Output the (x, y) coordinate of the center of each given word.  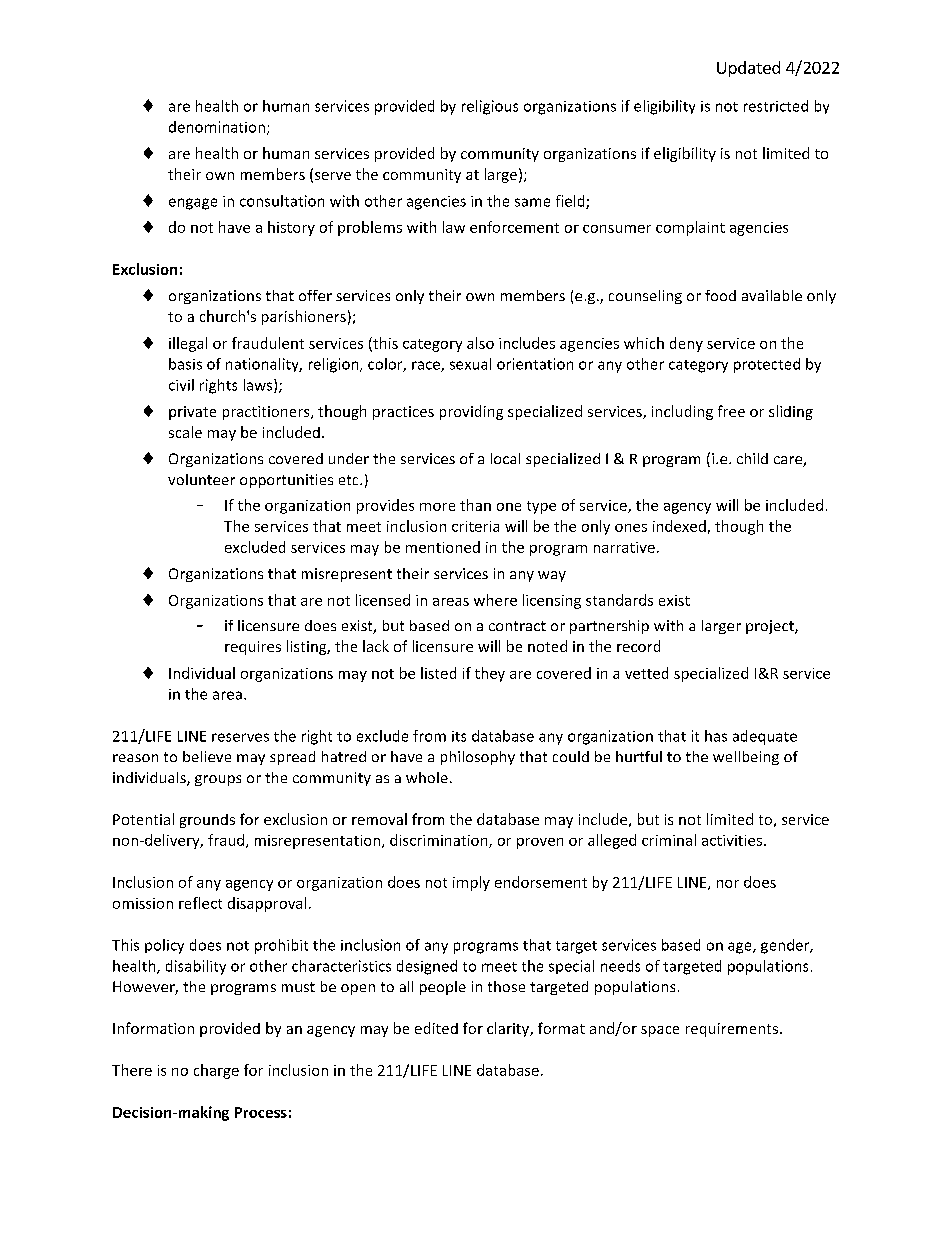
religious (490, 107)
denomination (217, 127)
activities (733, 840)
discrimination (440, 841)
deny (686, 344)
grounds (207, 821)
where (495, 600)
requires (253, 648)
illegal (188, 344)
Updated (748, 69)
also (480, 343)
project (771, 627)
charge (216, 1071)
